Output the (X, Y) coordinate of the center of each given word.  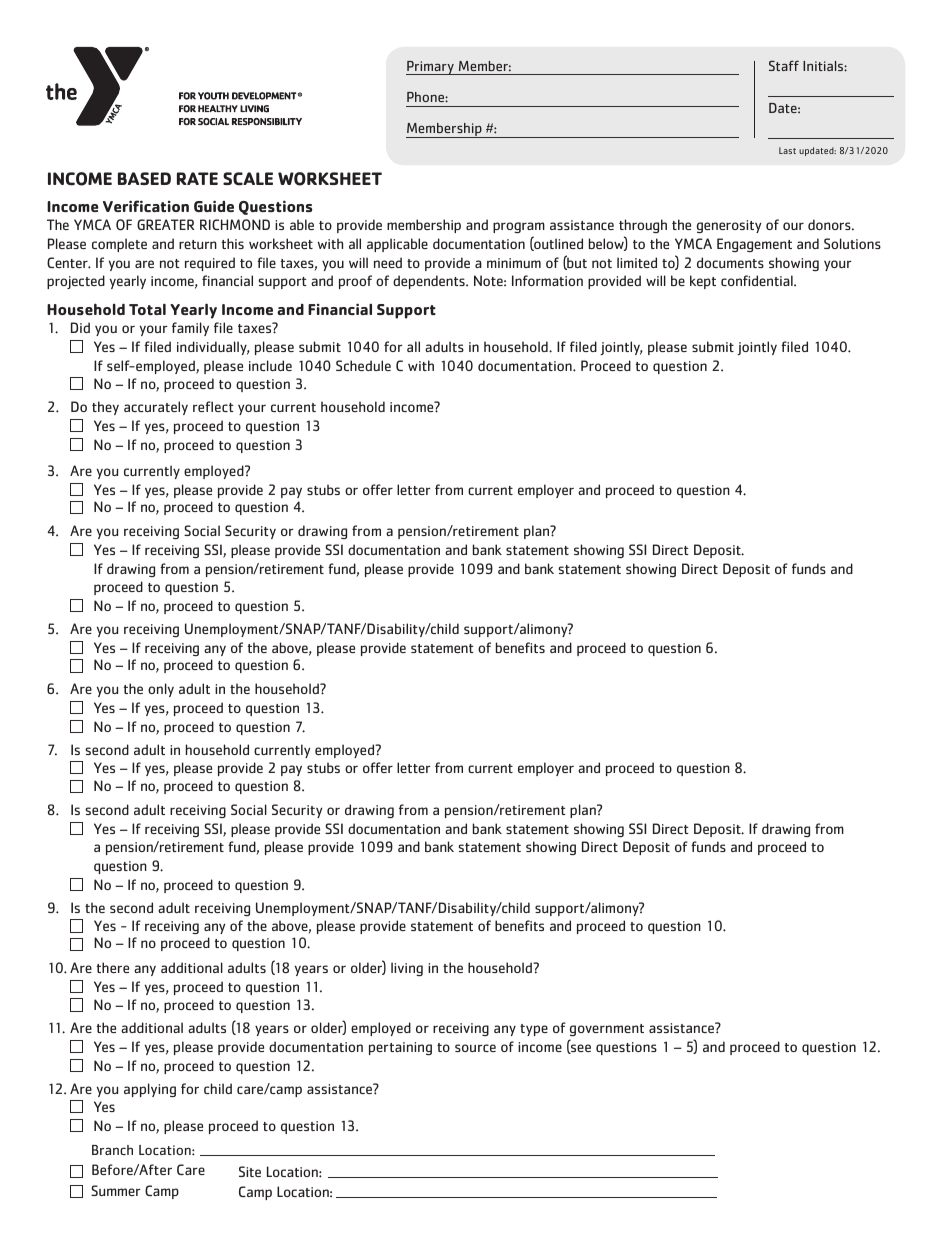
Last (787, 150)
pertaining (400, 1048)
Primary (431, 68)
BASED (144, 178)
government (606, 1032)
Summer (116, 1190)
